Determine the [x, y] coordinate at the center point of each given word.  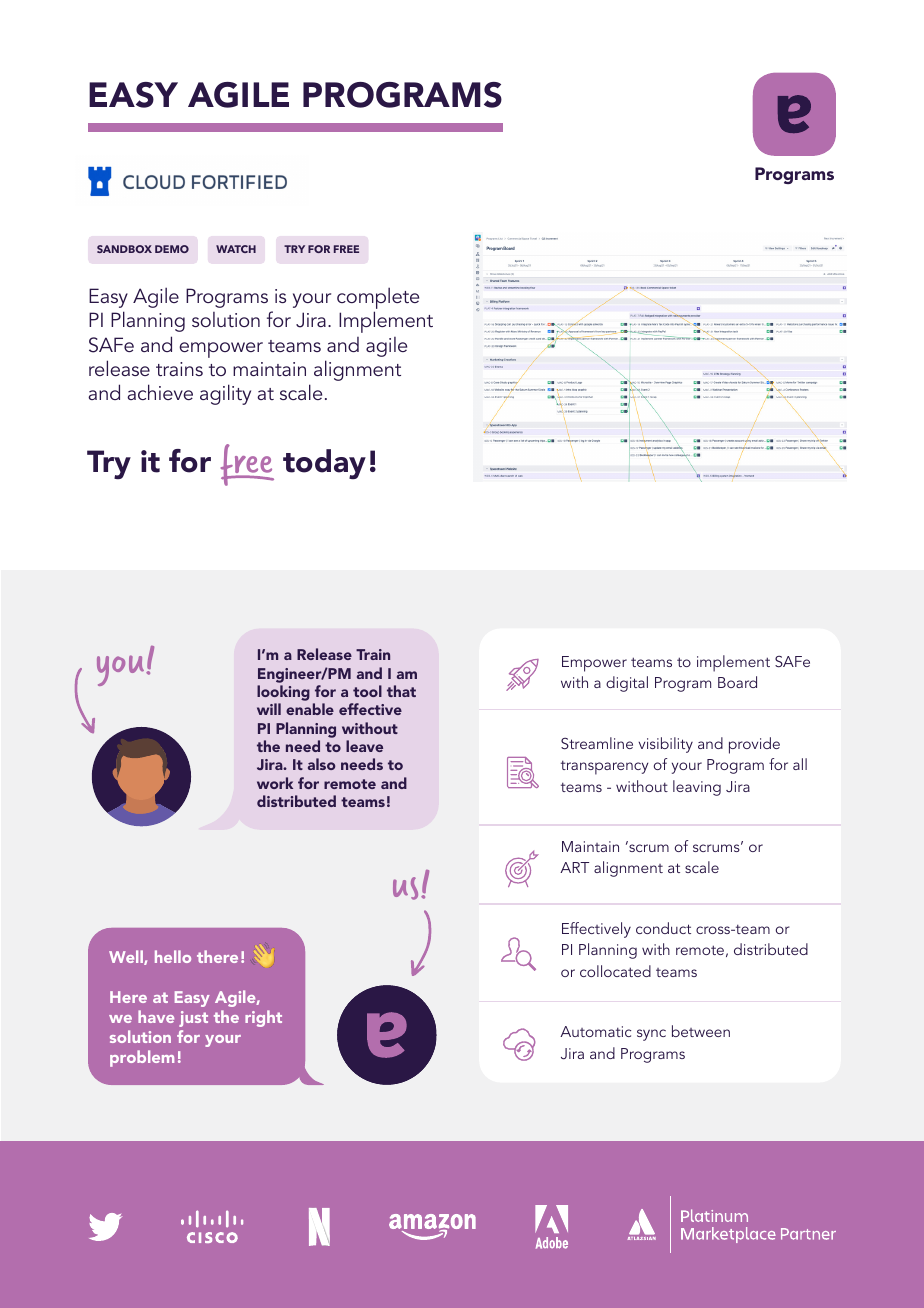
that [401, 691]
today [324, 464]
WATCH [236, 249]
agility [225, 394]
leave [364, 746]
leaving [697, 788]
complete [378, 299]
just [193, 1019]
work [275, 783]
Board [737, 682]
